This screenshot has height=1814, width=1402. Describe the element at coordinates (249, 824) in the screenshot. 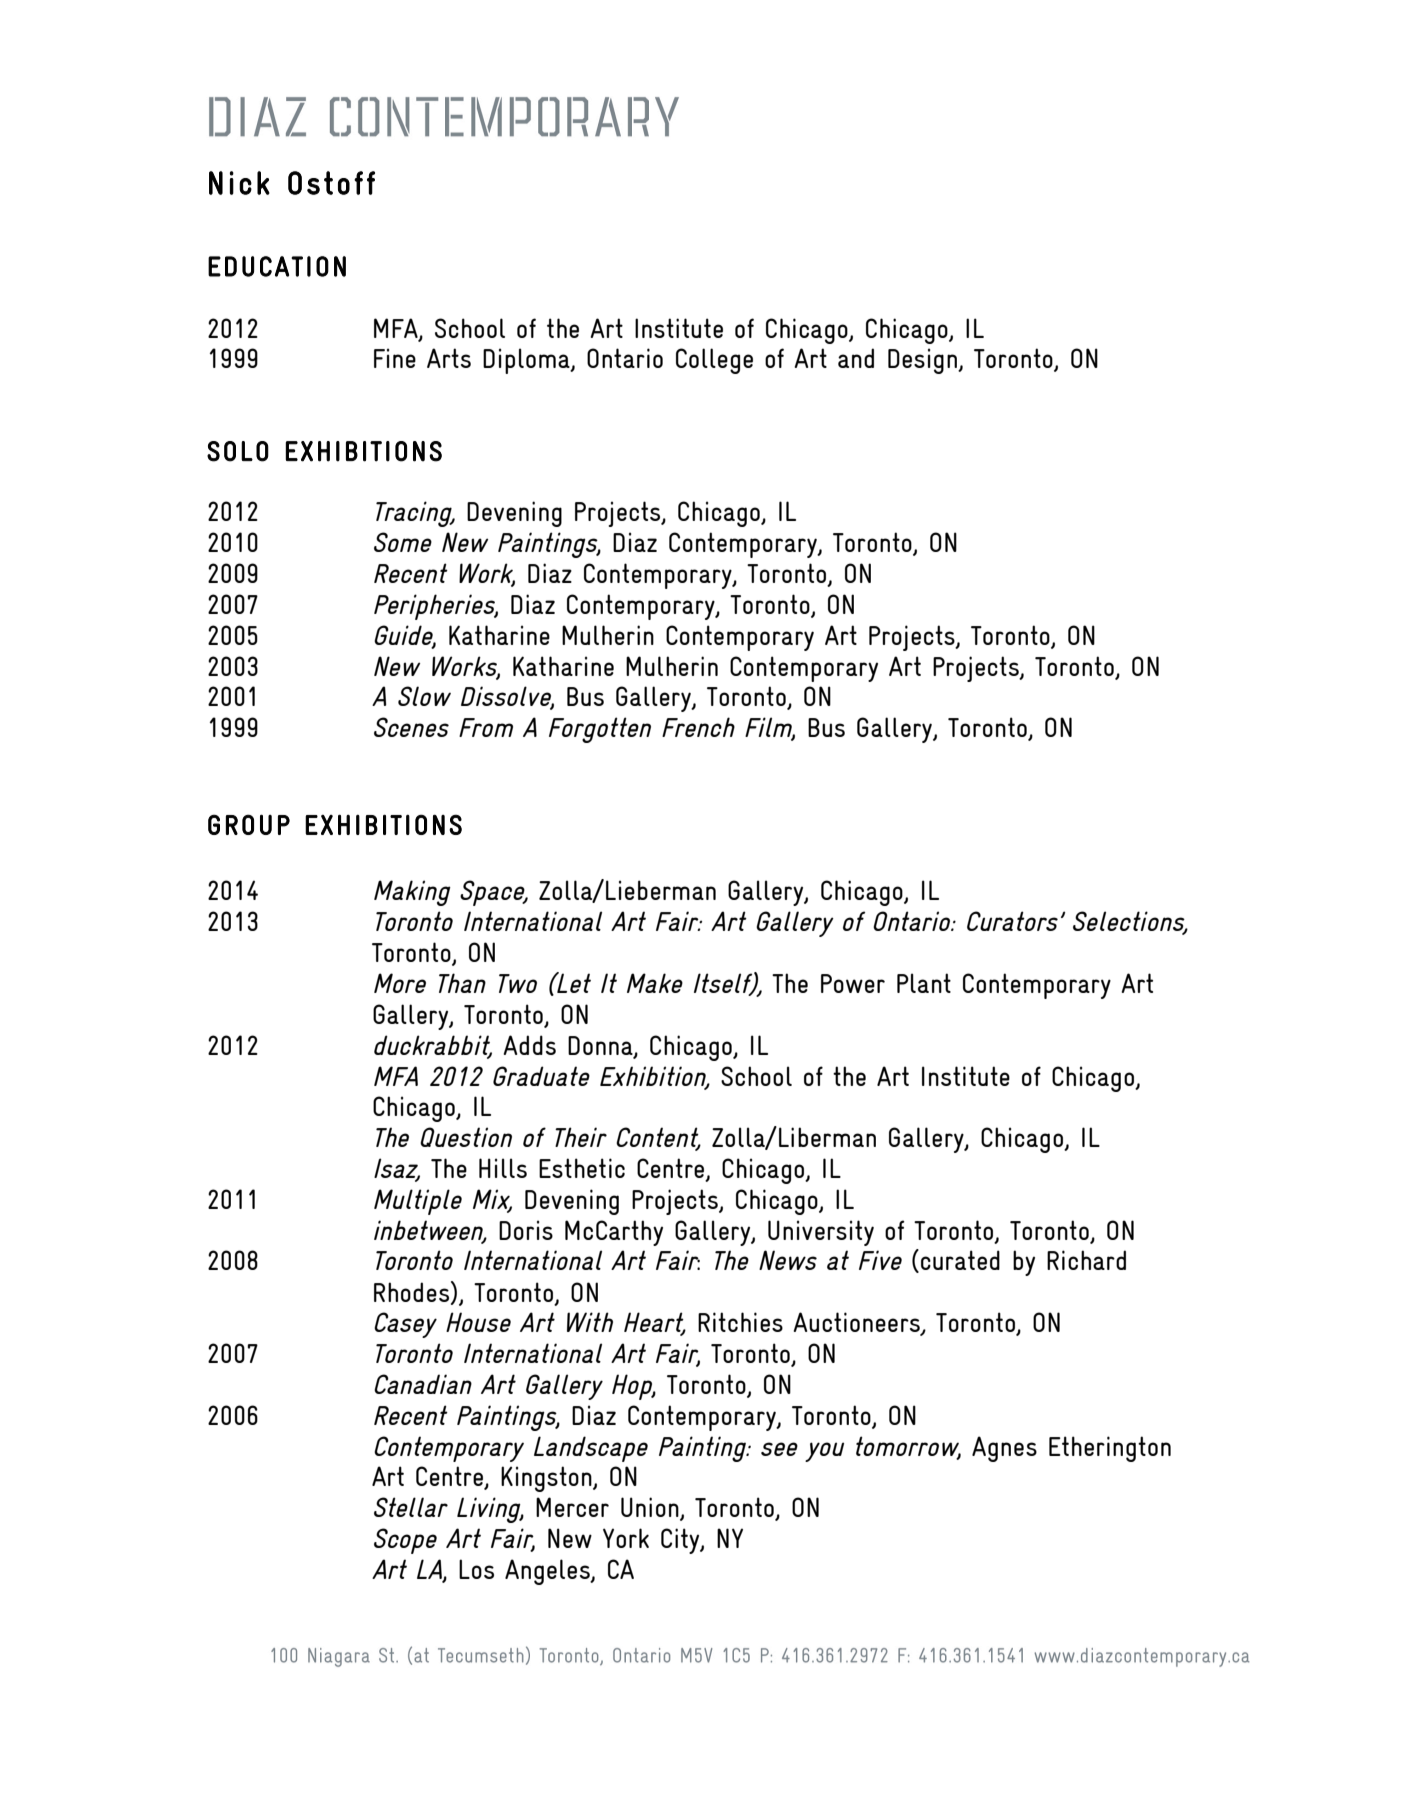

I see `GROUP` at that location.
